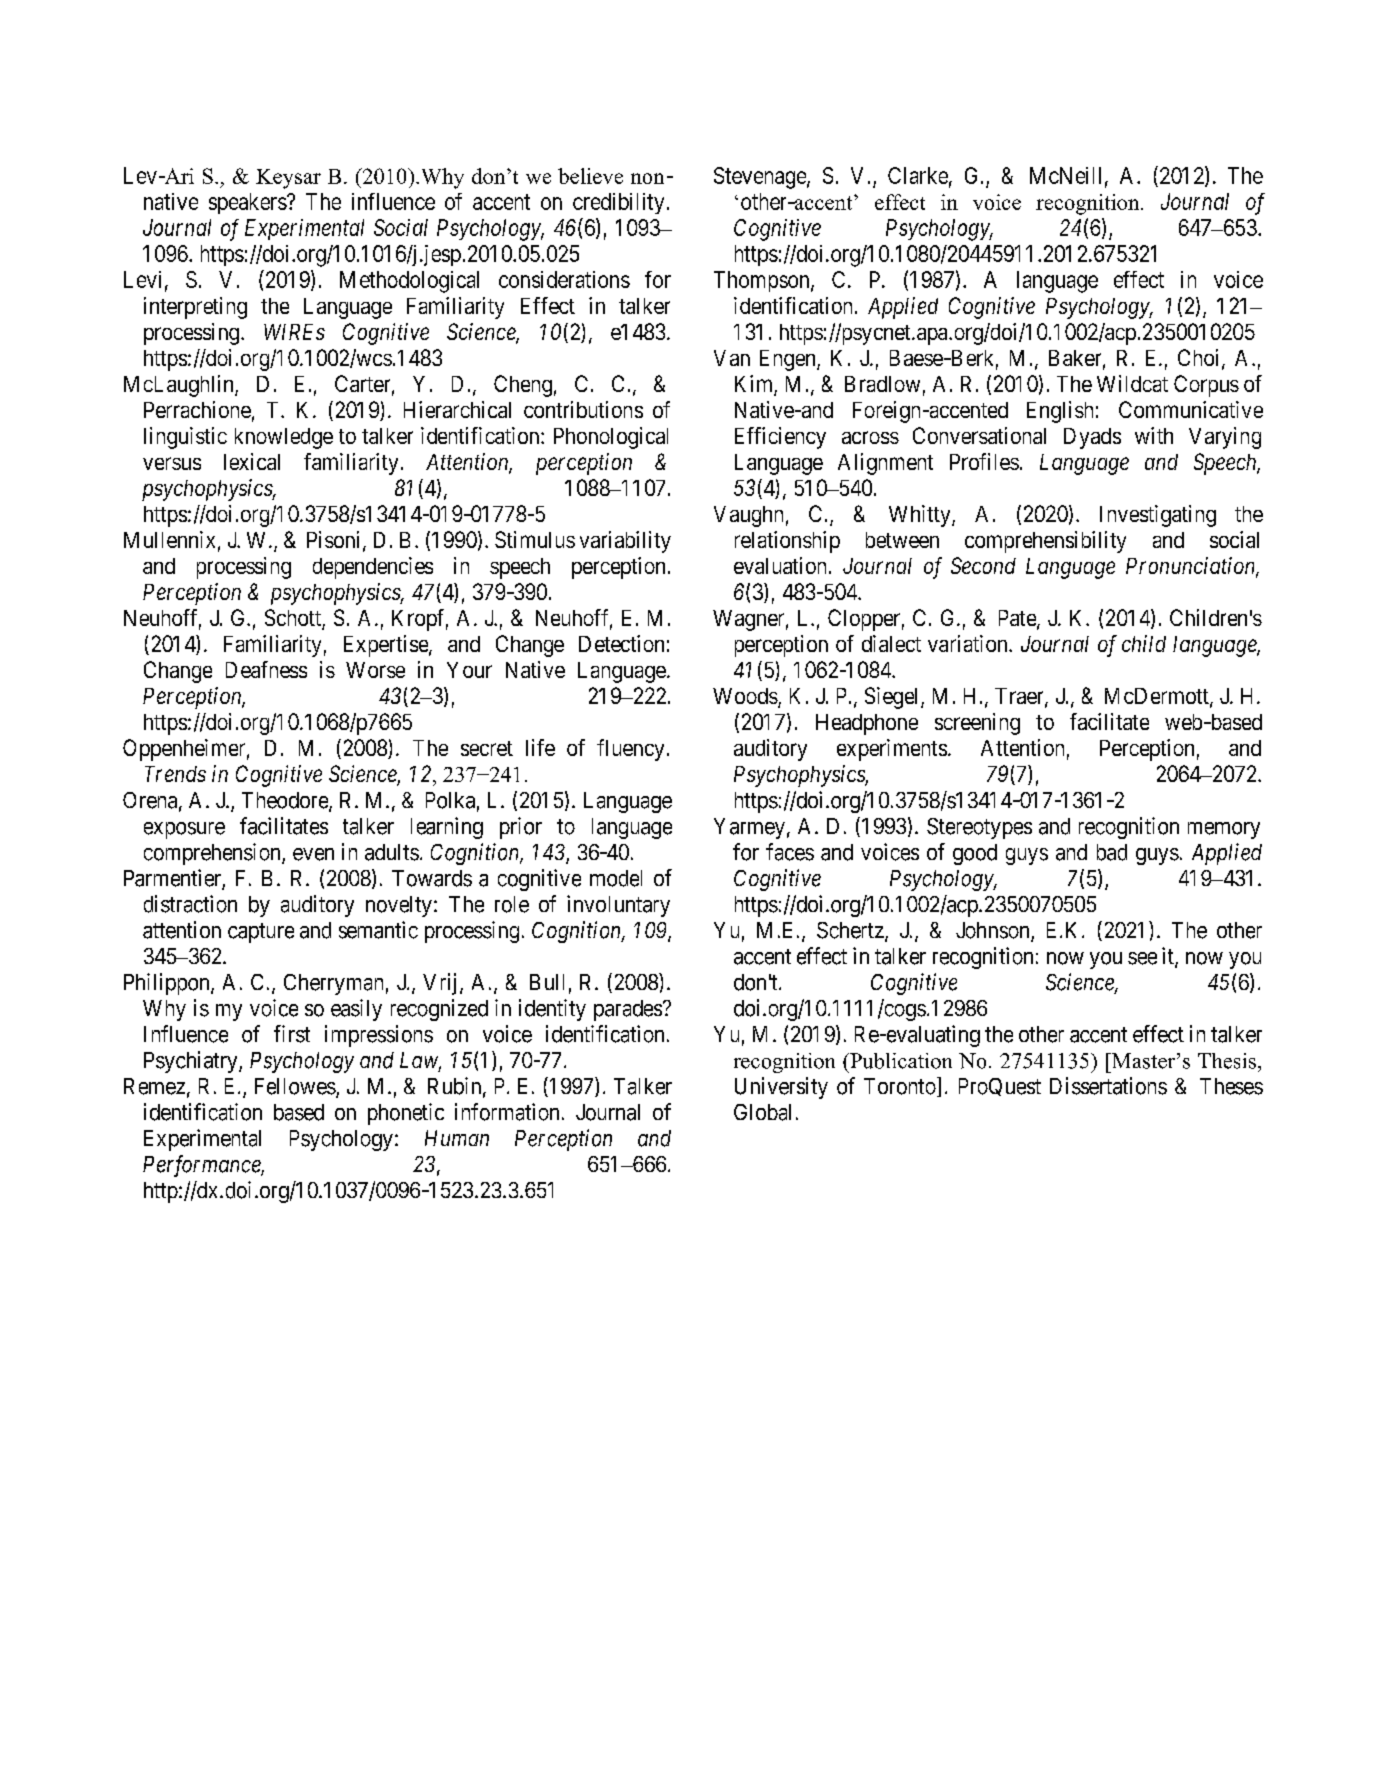 This screenshot has height=1791, width=1384. What do you see at coordinates (918, 175) in the screenshot?
I see `Clarke` at bounding box center [918, 175].
